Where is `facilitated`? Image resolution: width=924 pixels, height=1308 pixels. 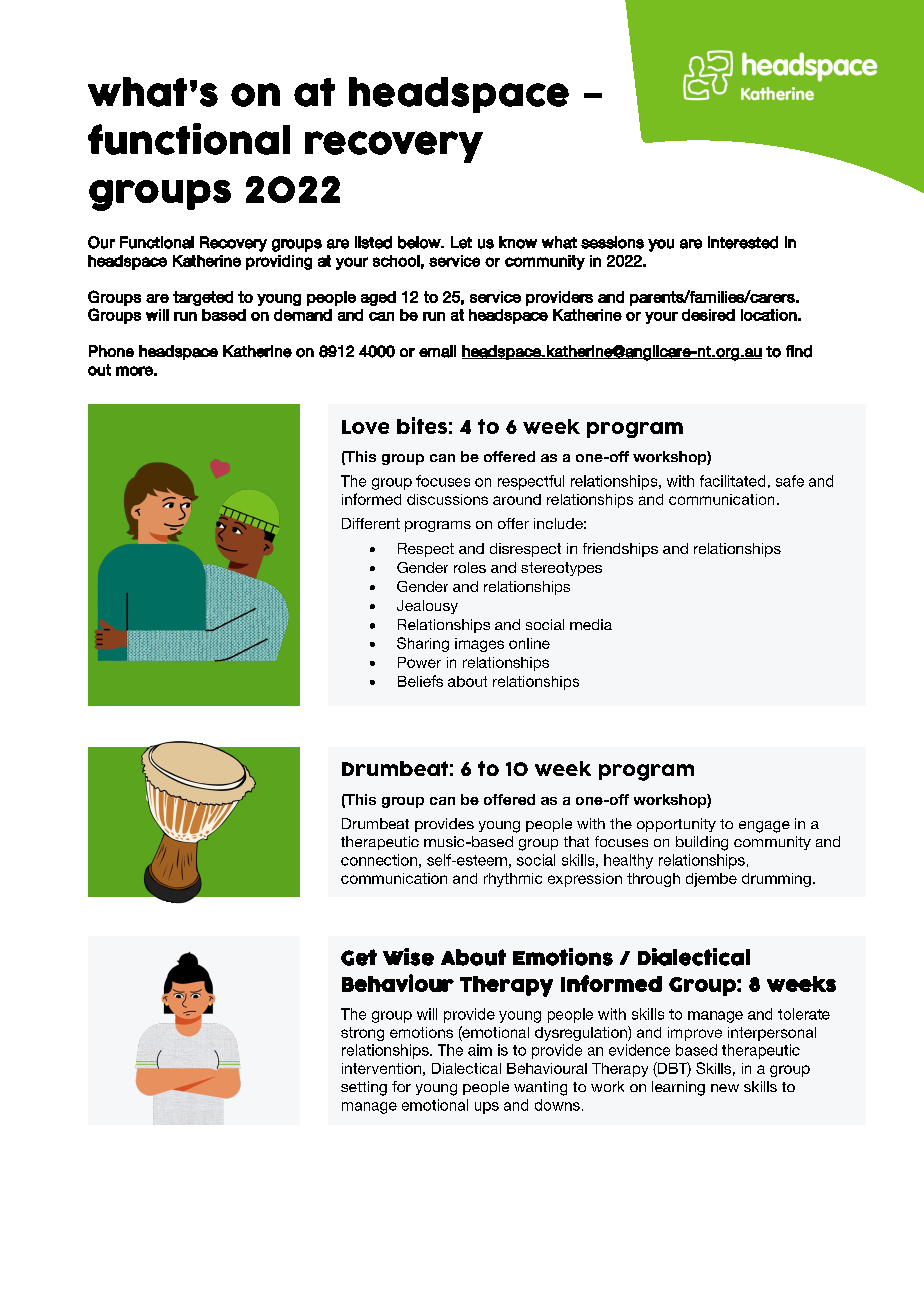
facilitated is located at coordinates (732, 481).
